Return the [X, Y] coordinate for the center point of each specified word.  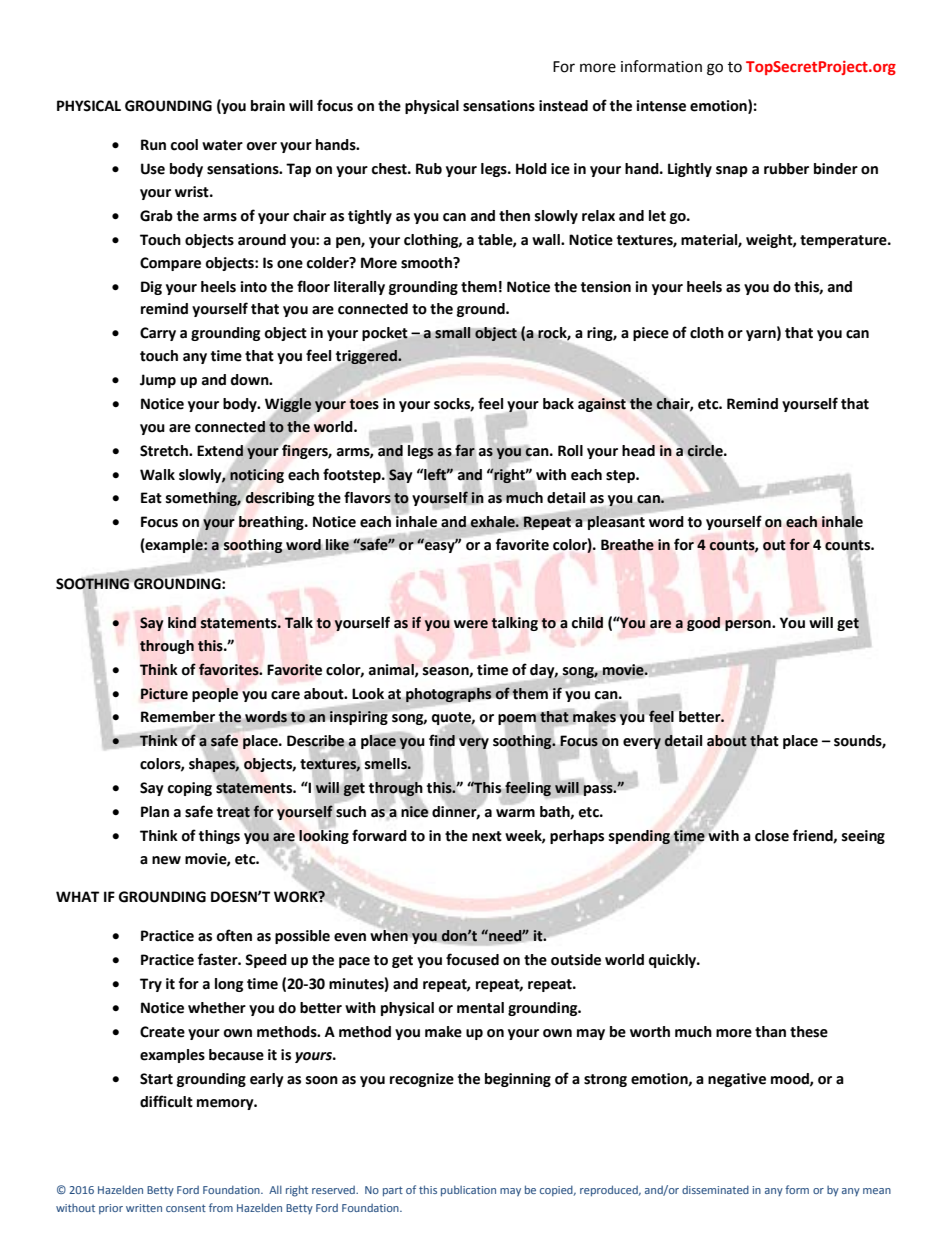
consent [186, 1208]
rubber [786, 169]
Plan [155, 812]
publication [468, 1190]
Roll [570, 451]
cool [184, 145]
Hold [531, 169]
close [772, 836]
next [487, 836]
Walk [157, 475]
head [638, 451]
